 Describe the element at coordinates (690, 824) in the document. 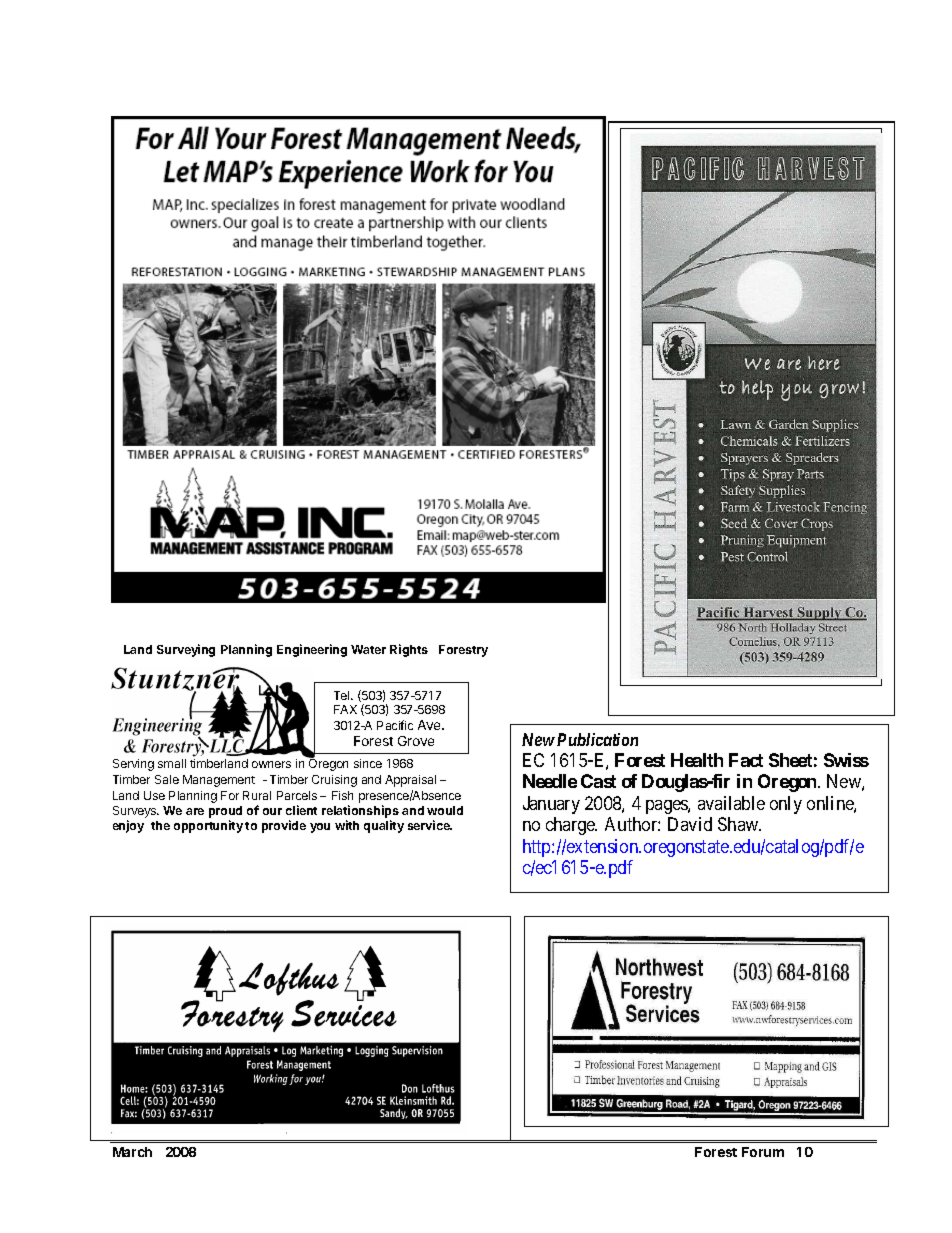

I see `David` at that location.
